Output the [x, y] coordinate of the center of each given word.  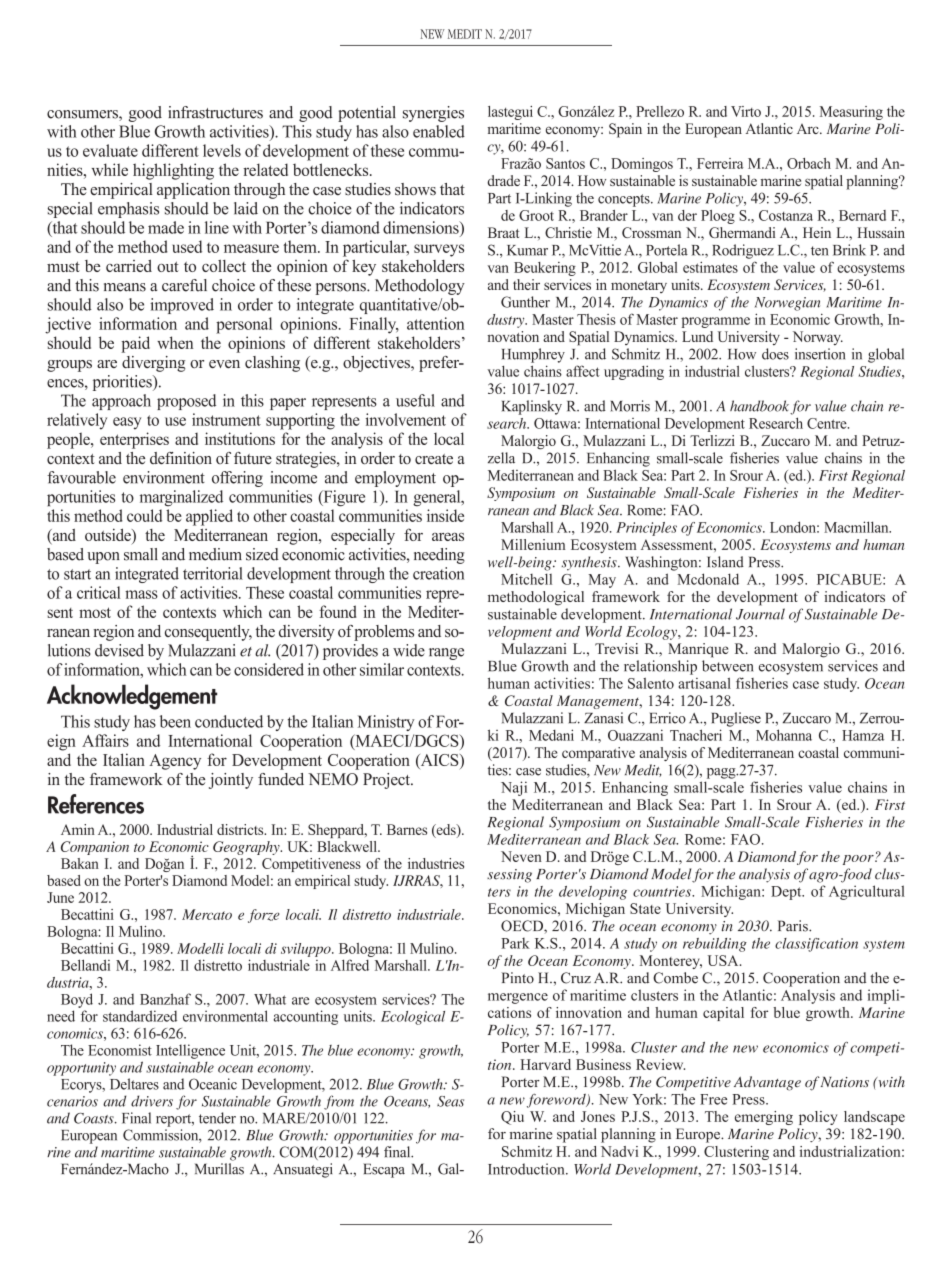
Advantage [767, 1083]
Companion [95, 848]
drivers [152, 1101]
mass [141, 594]
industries [436, 863]
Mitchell [526, 579]
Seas [450, 1101]
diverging [153, 364]
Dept [787, 893]
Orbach [809, 163]
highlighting [173, 171]
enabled [439, 131]
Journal [760, 614]
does [775, 354]
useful [415, 400]
